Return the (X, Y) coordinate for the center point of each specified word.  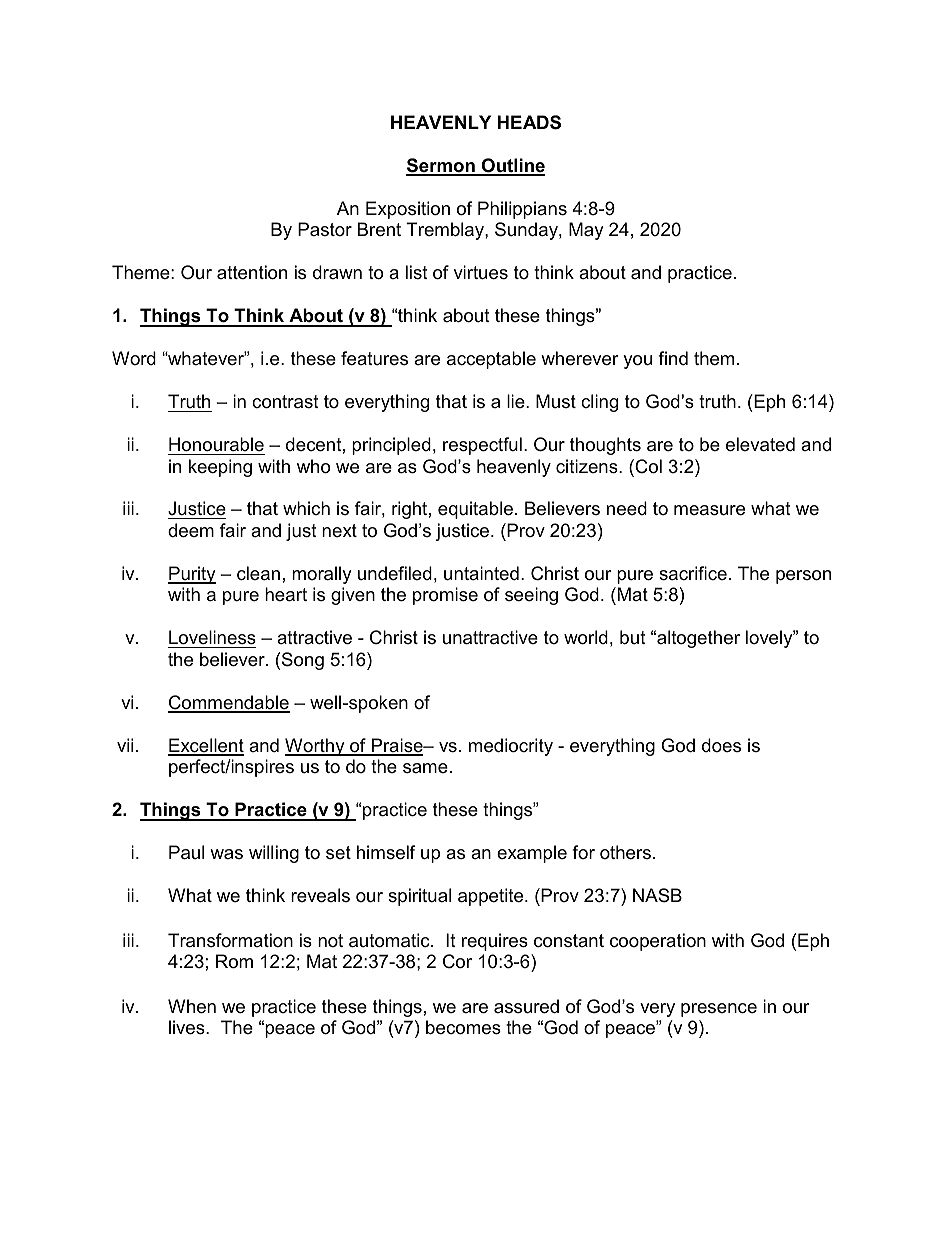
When (192, 1006)
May (586, 231)
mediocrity (511, 747)
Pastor (325, 229)
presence (719, 1010)
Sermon (441, 166)
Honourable (216, 444)
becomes (463, 1027)
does (721, 745)
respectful (482, 446)
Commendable (229, 703)
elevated (760, 444)
